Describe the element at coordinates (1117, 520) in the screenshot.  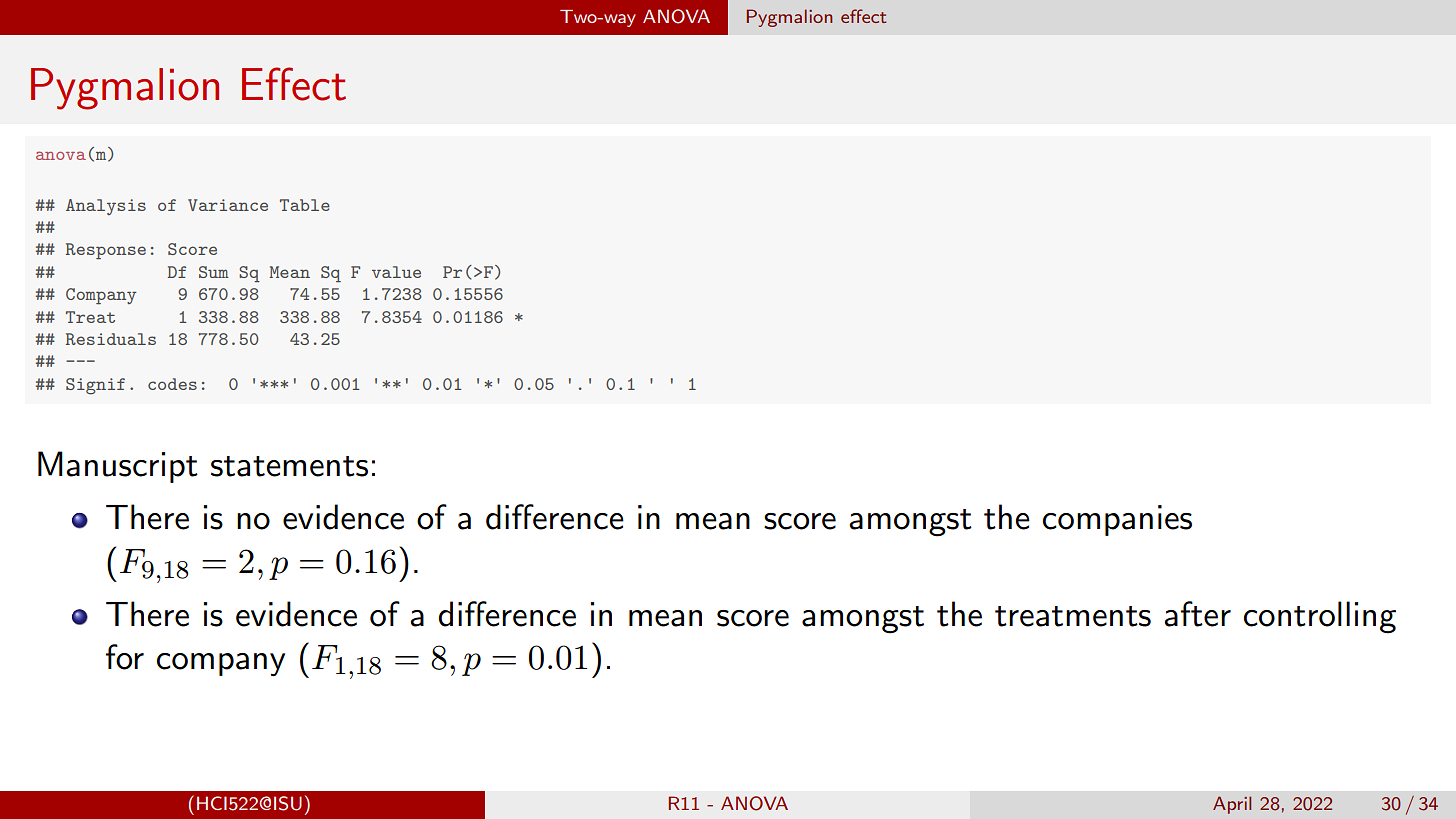
I see `companies` at that location.
